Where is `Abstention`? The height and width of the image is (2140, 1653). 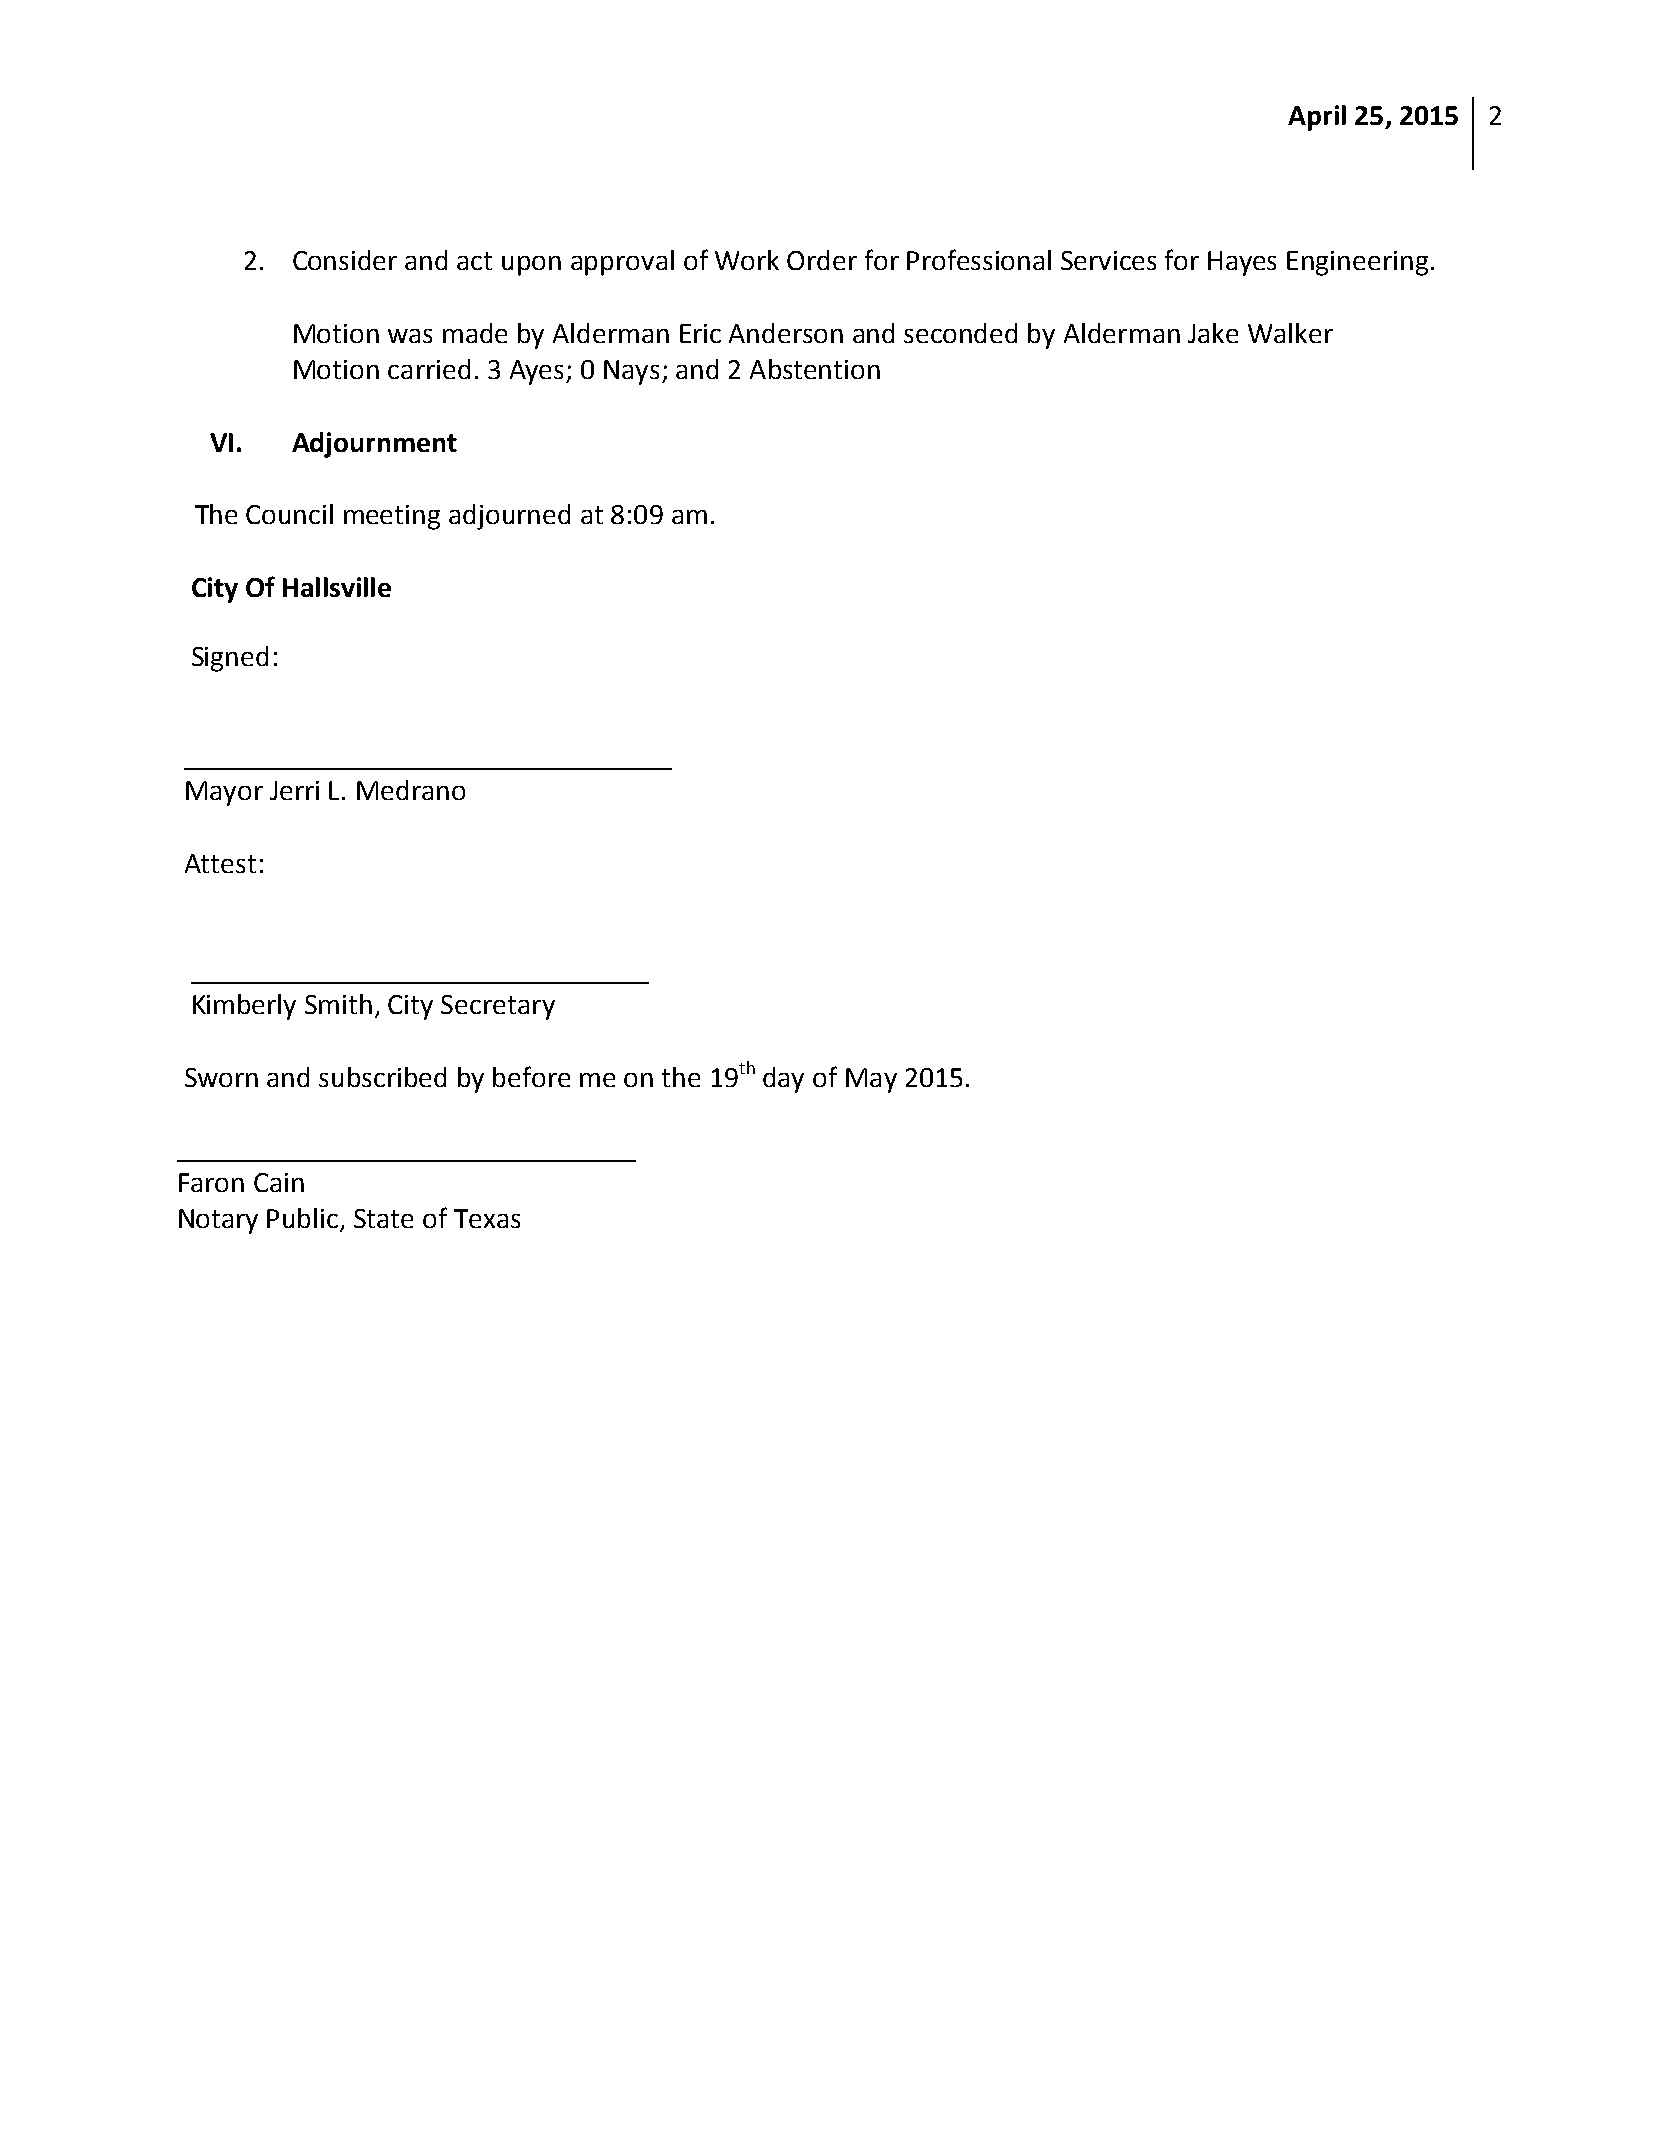
Abstention is located at coordinates (815, 369).
